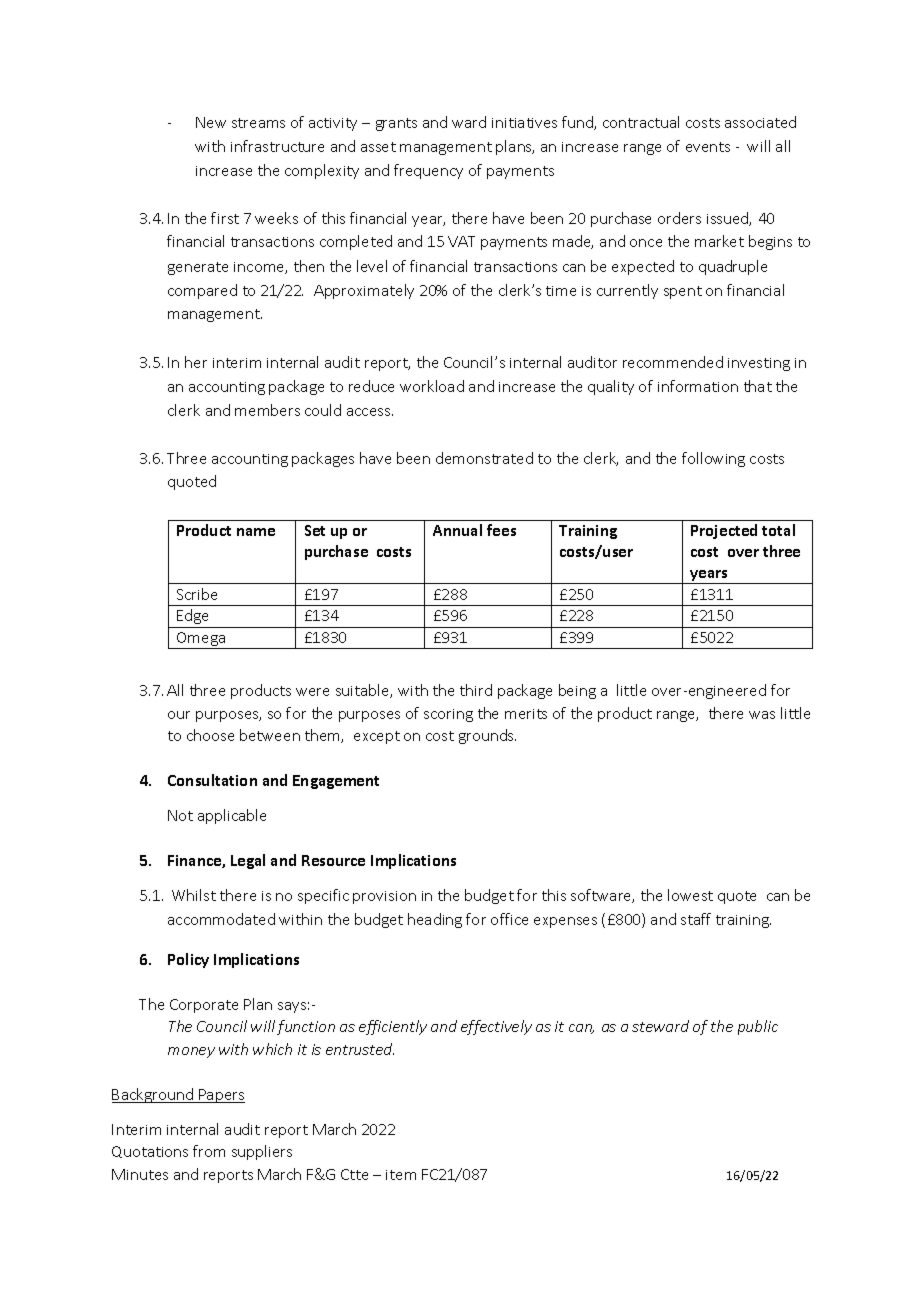 The width and height of the screenshot is (924, 1308). What do you see at coordinates (758, 1027) in the screenshot?
I see `public` at bounding box center [758, 1027].
